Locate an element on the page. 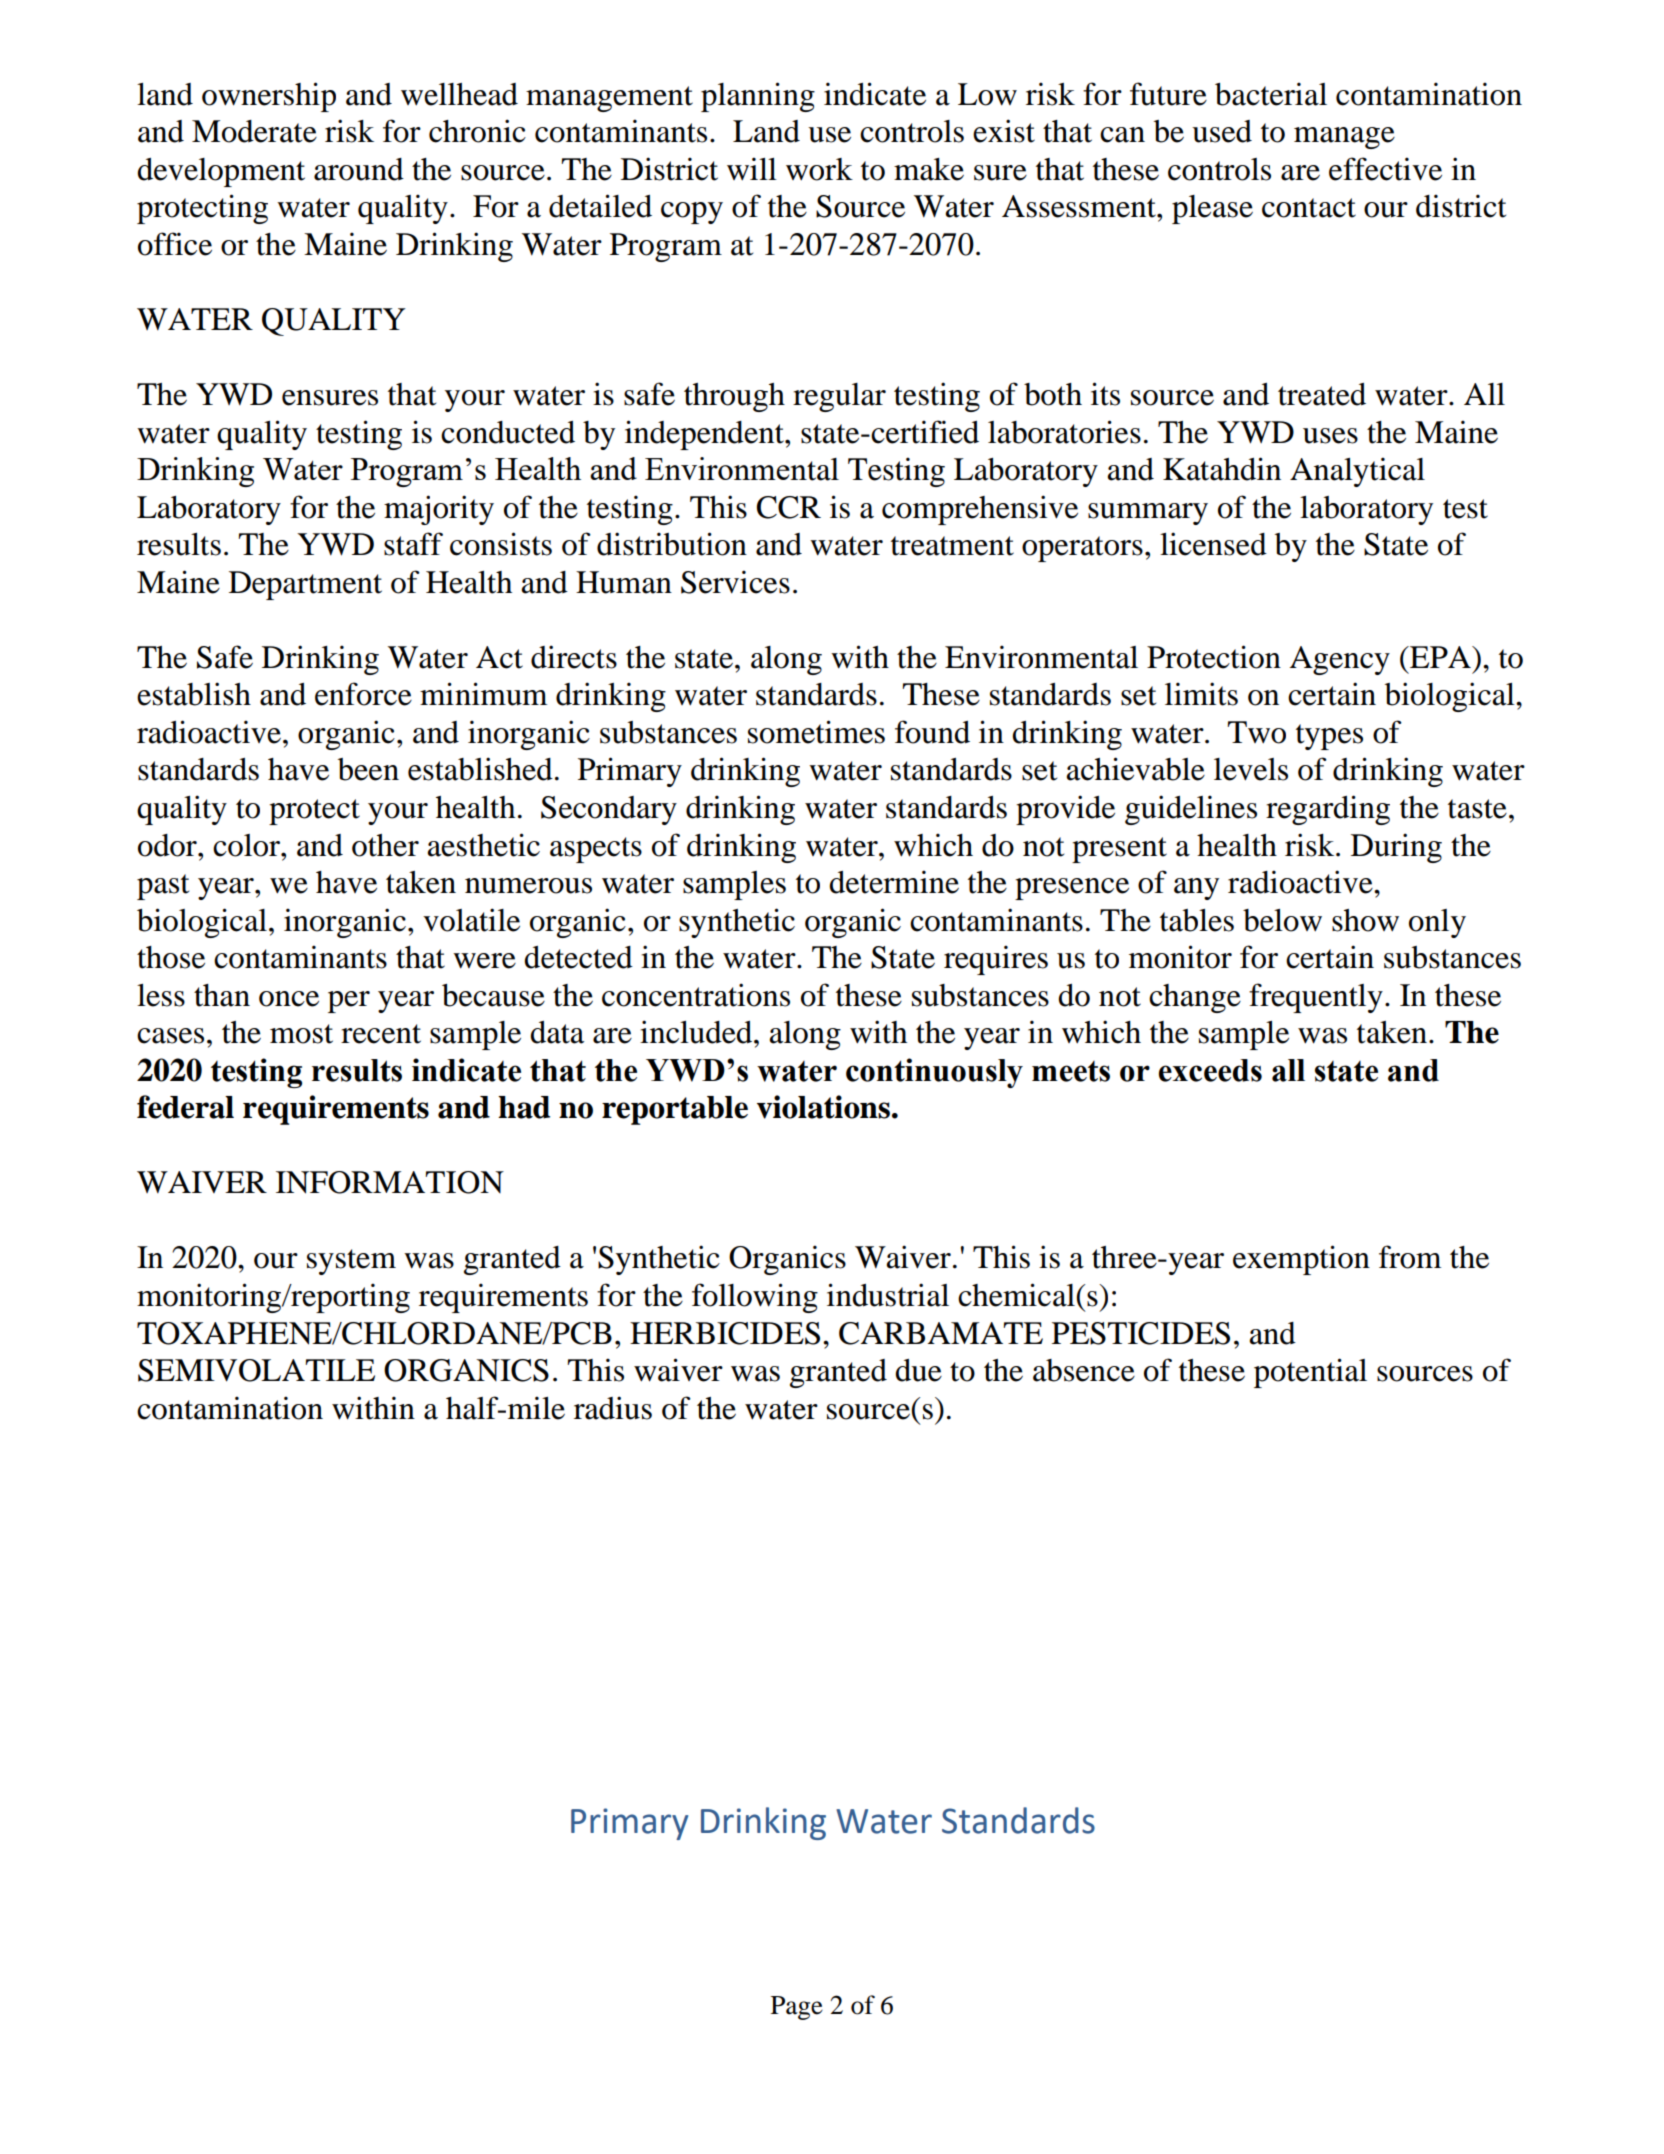  work is located at coordinates (819, 169).
